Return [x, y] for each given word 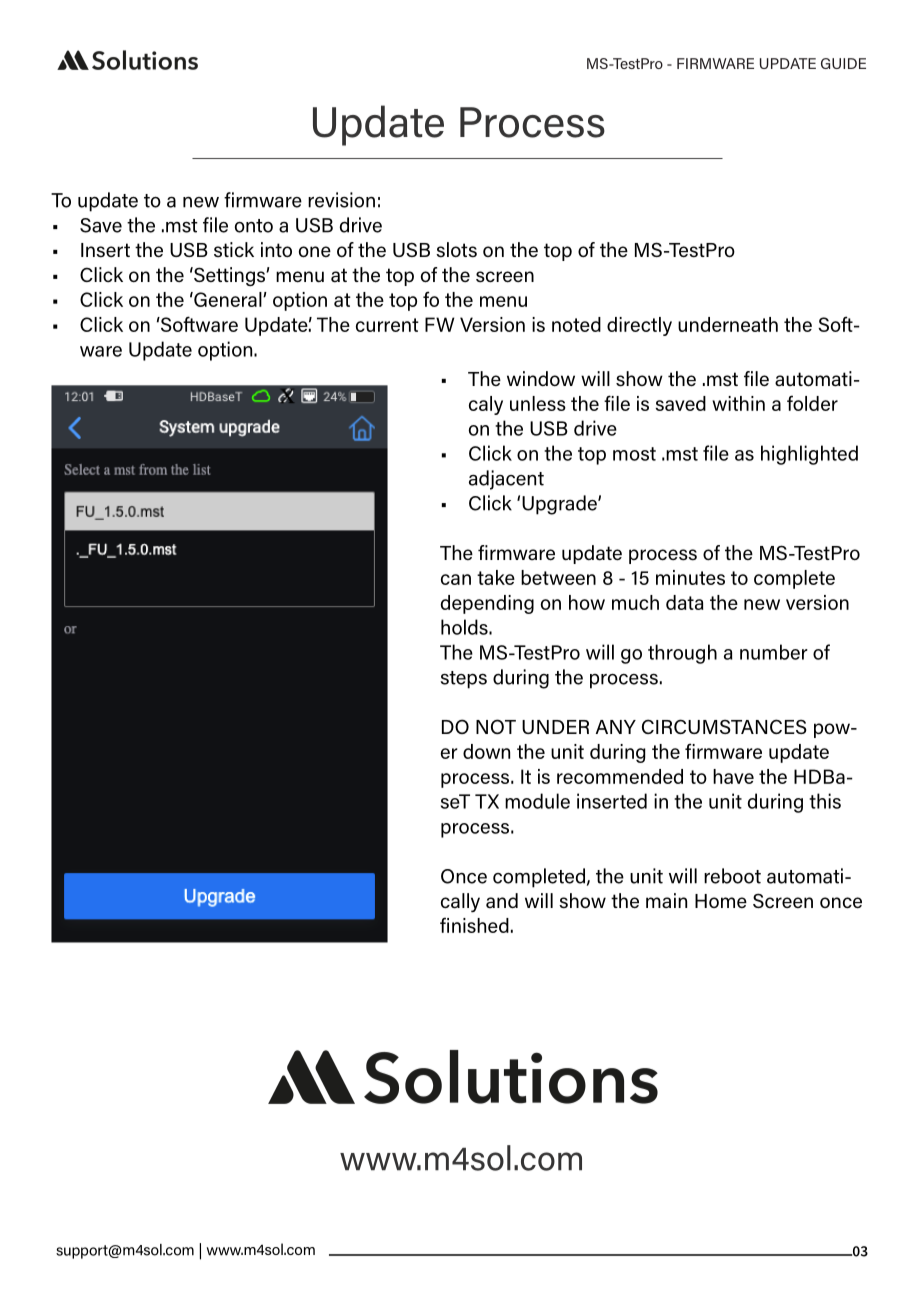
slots [456, 250]
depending [487, 604]
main [666, 900]
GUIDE [843, 63]
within [738, 403]
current [387, 325]
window [541, 378]
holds [465, 627]
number [774, 652]
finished [474, 925]
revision [341, 200]
